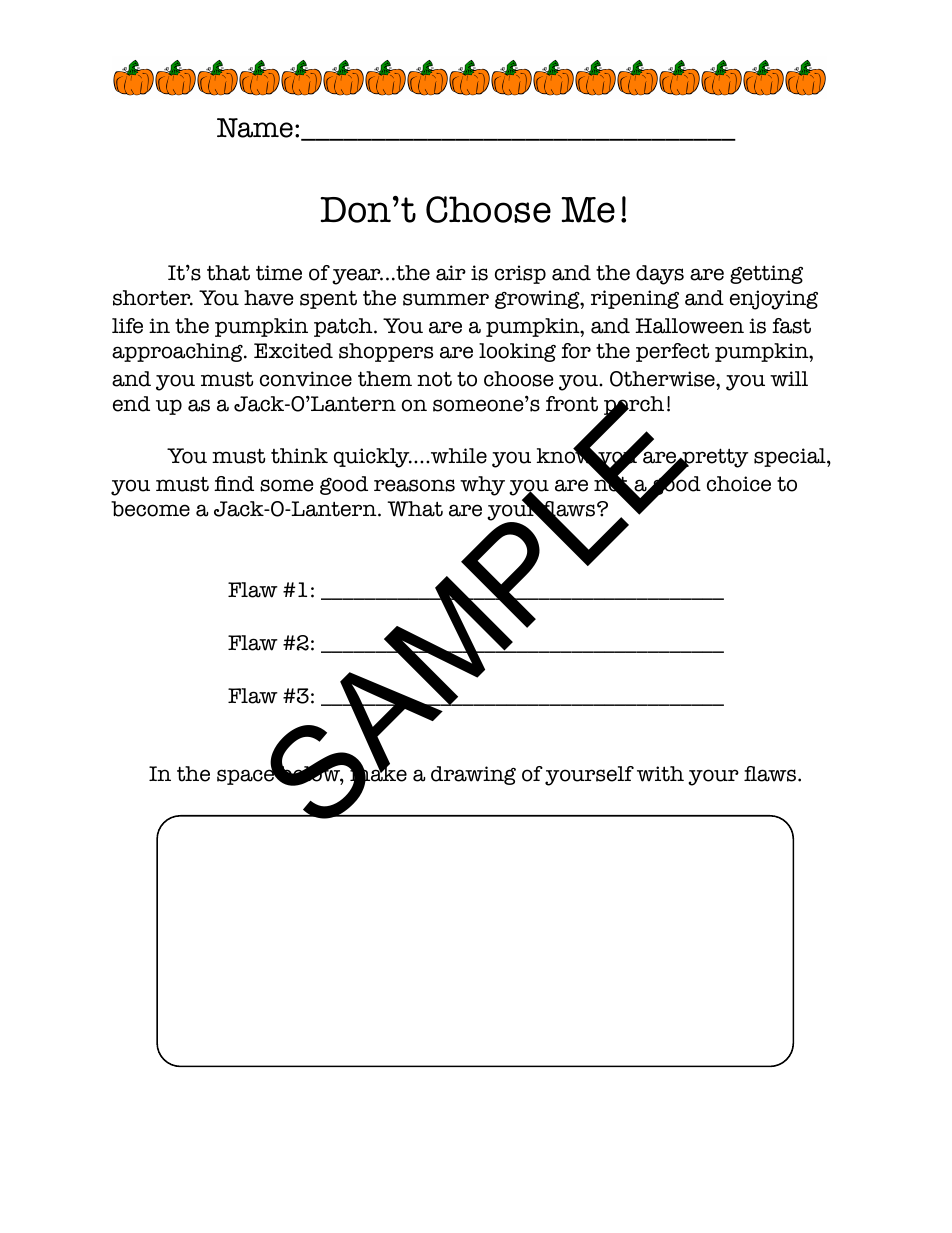 This image has height=1233, width=952. Describe the element at coordinates (228, 273) in the image. I see `that` at that location.
